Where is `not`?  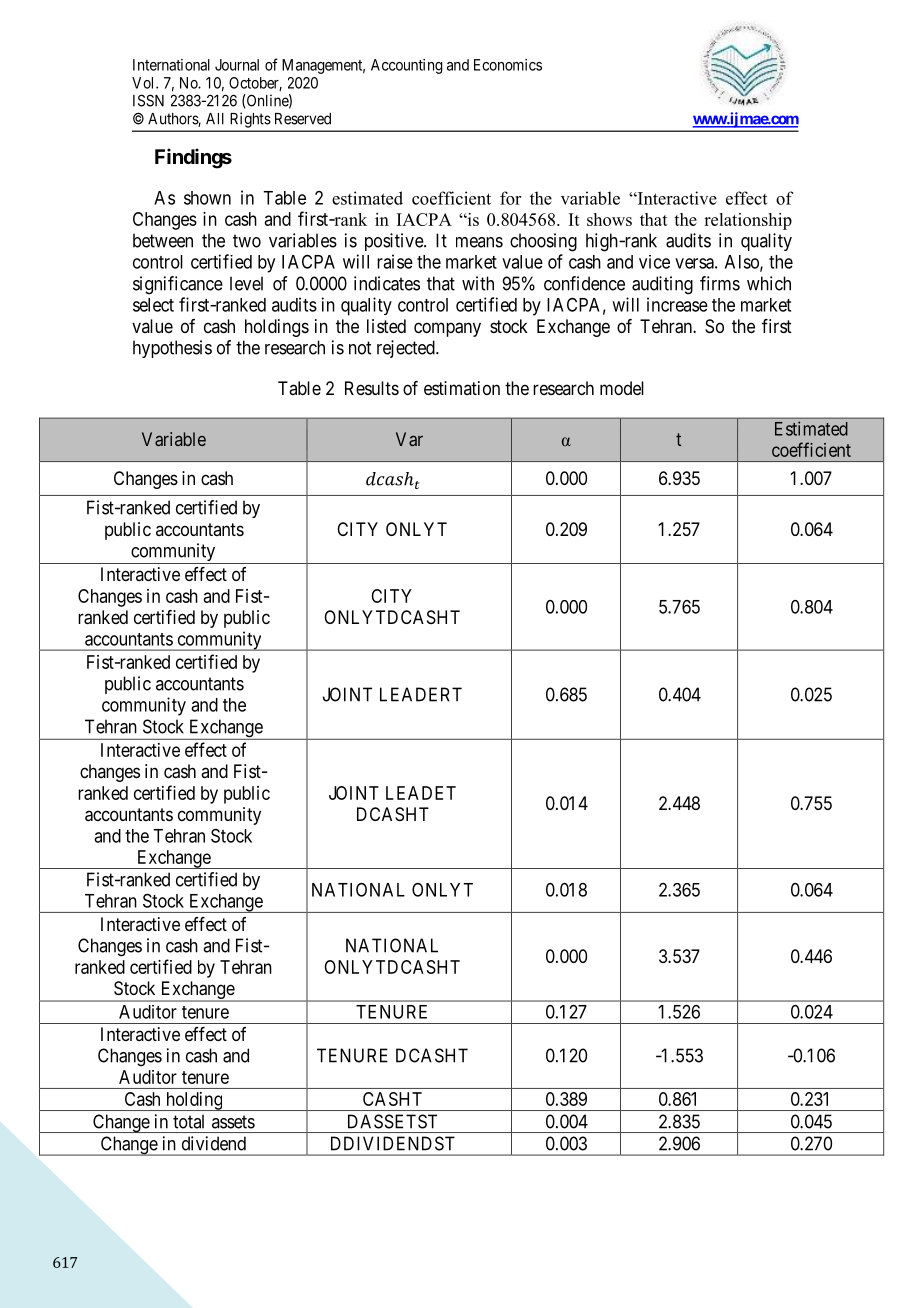
not is located at coordinates (360, 348).
